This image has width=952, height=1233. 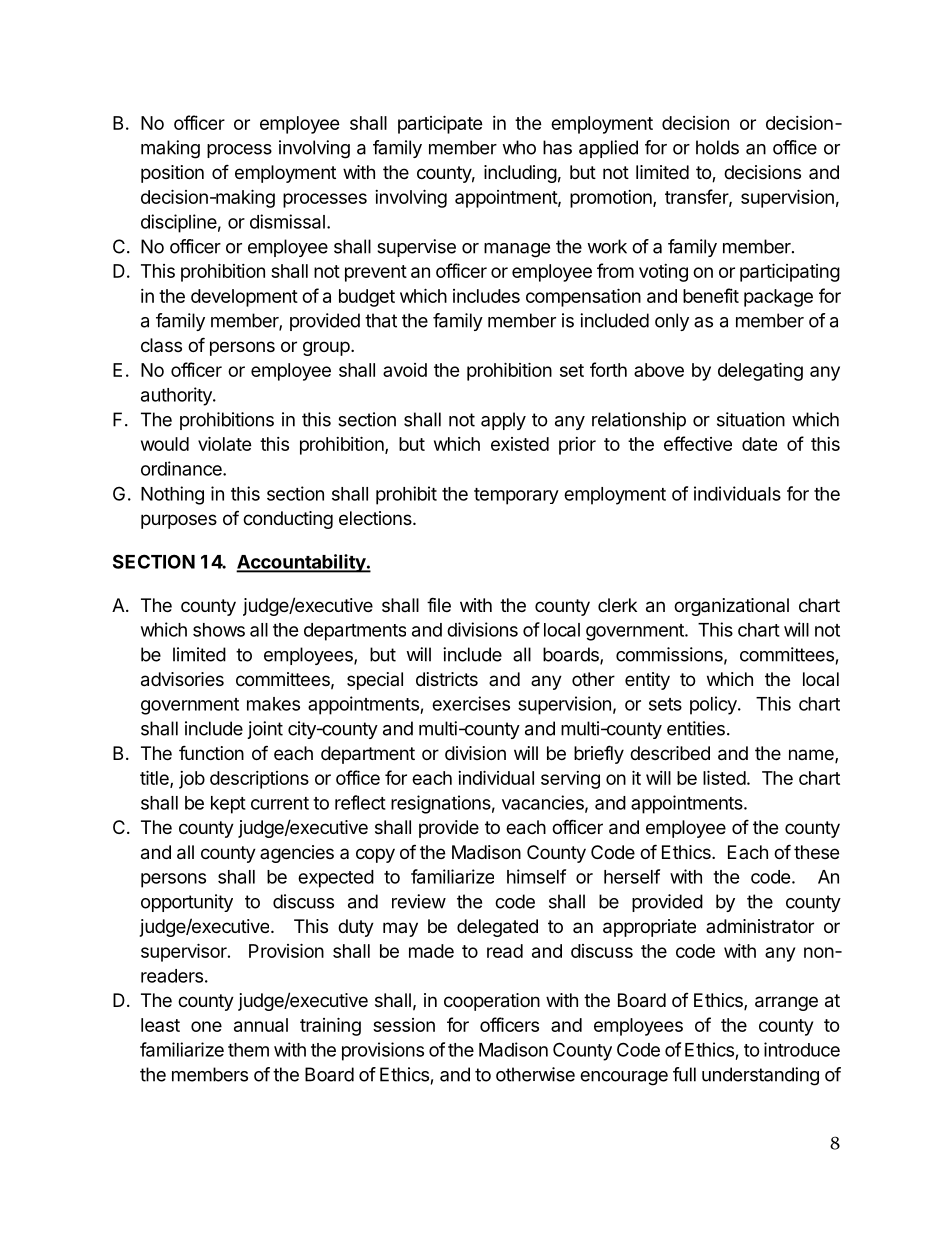 I want to click on exercises, so click(x=471, y=703).
